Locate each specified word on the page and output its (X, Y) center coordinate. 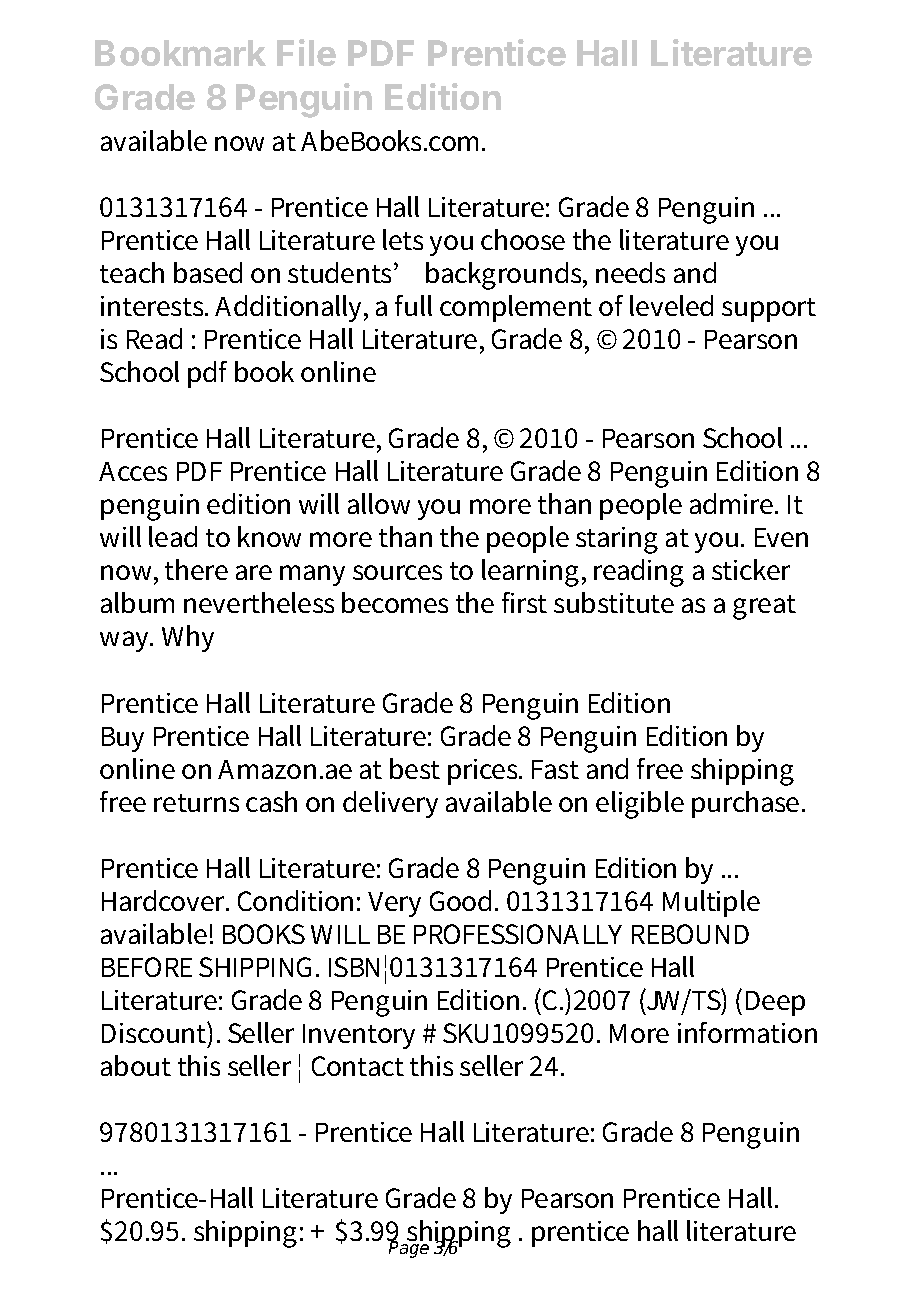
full (413, 305)
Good (460, 900)
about (136, 1065)
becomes (395, 602)
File (306, 52)
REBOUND (690, 934)
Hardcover (165, 900)
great (764, 607)
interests (154, 306)
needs (630, 272)
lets (403, 239)
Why (188, 638)
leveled (671, 305)
